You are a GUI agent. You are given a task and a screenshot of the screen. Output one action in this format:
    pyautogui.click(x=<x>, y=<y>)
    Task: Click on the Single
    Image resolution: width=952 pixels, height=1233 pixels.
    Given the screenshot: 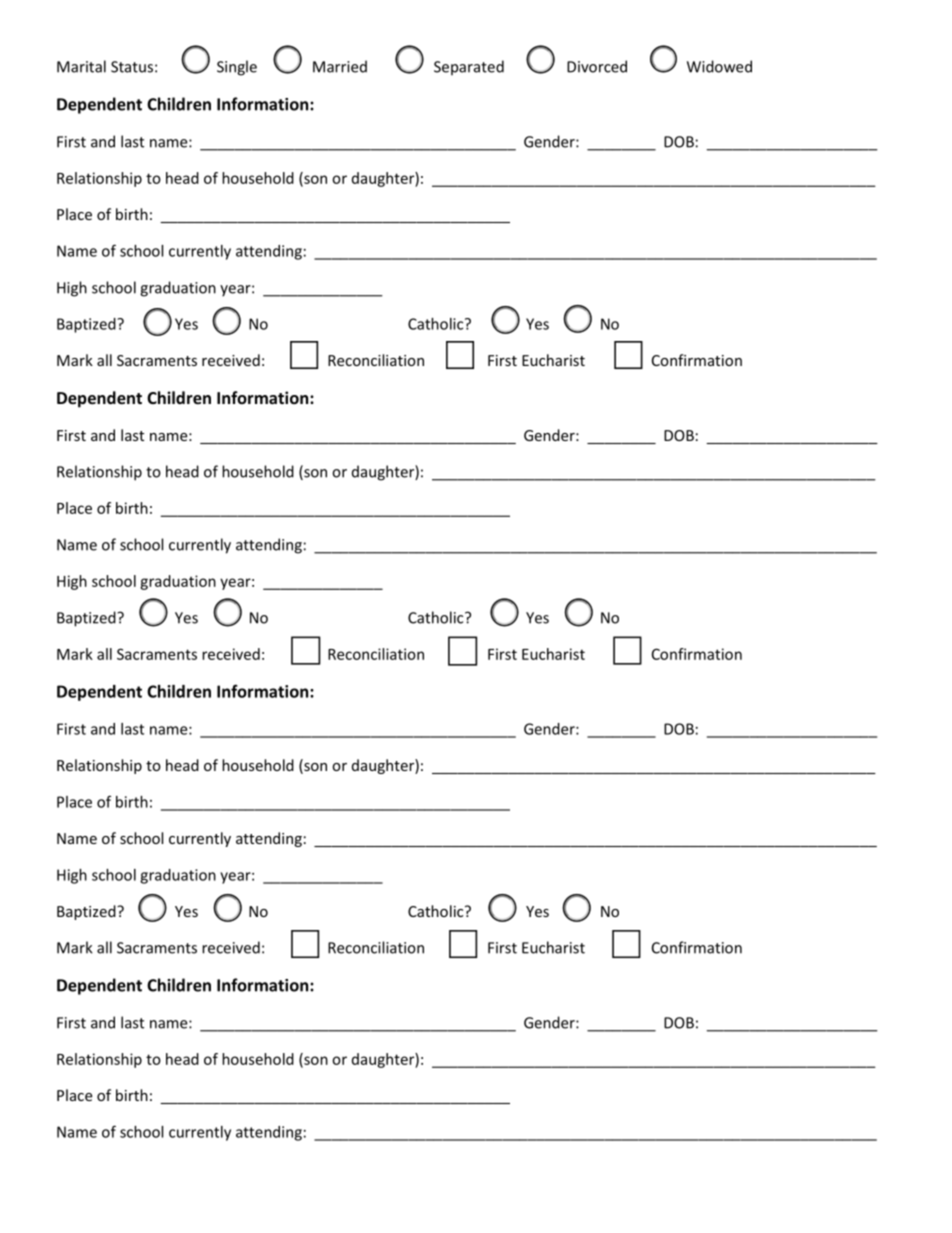 What is the action you would take?
    pyautogui.click(x=237, y=68)
